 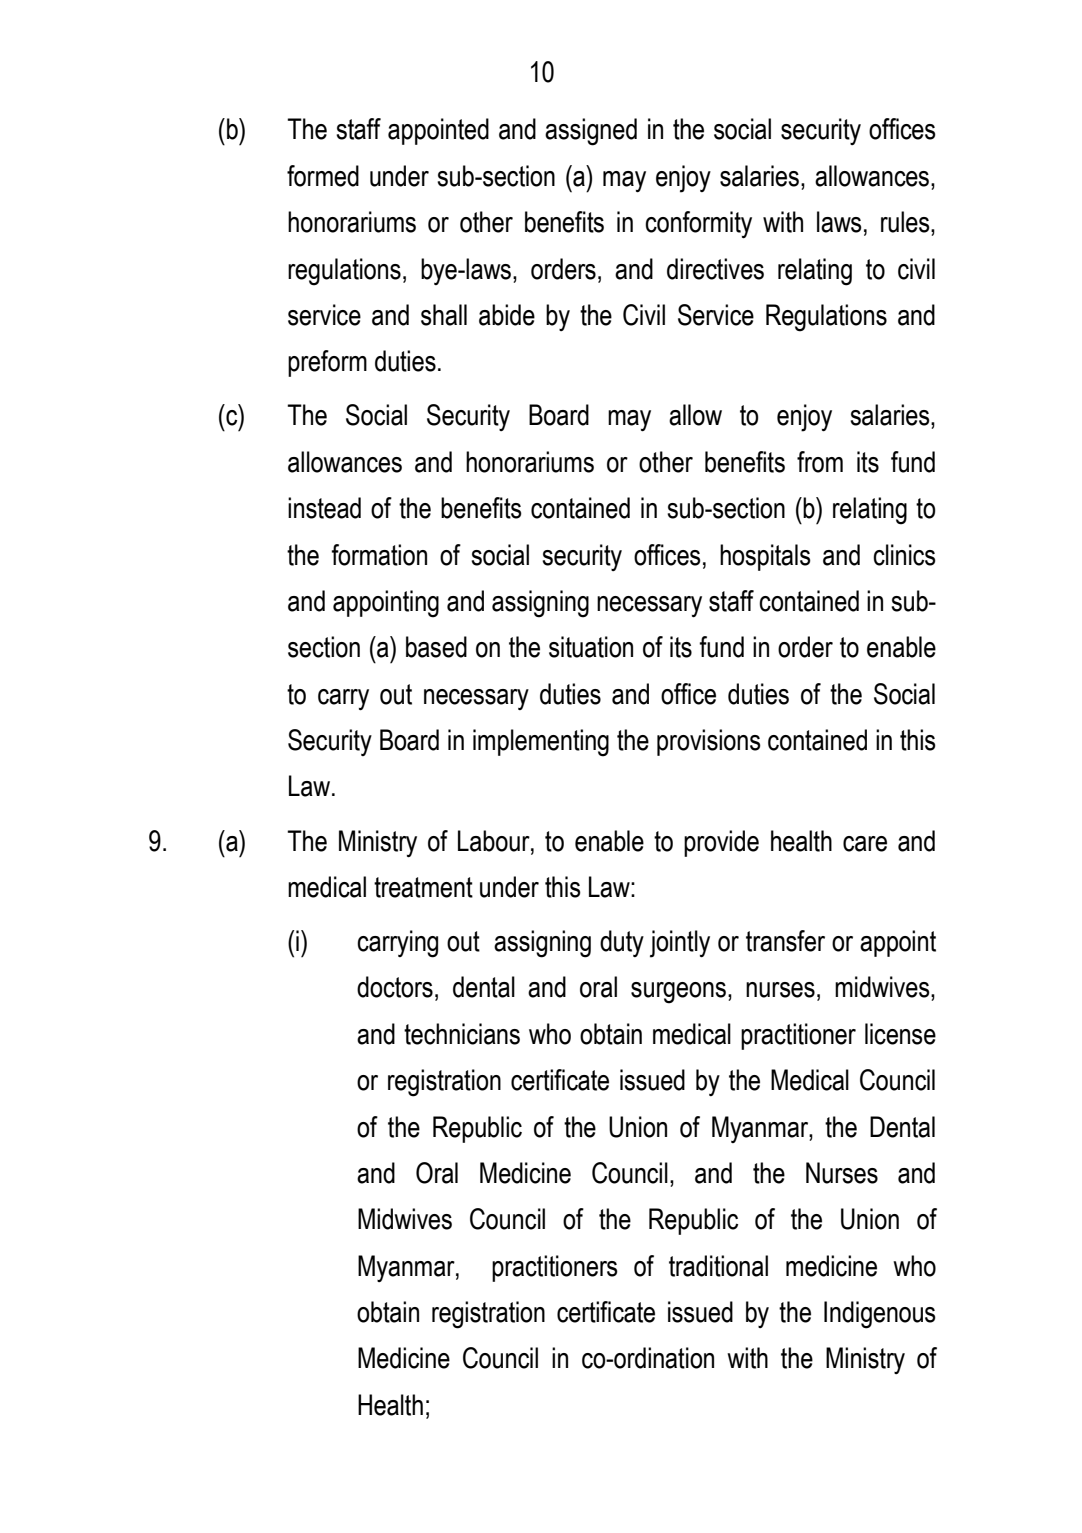 I want to click on assigned, so click(x=591, y=132).
